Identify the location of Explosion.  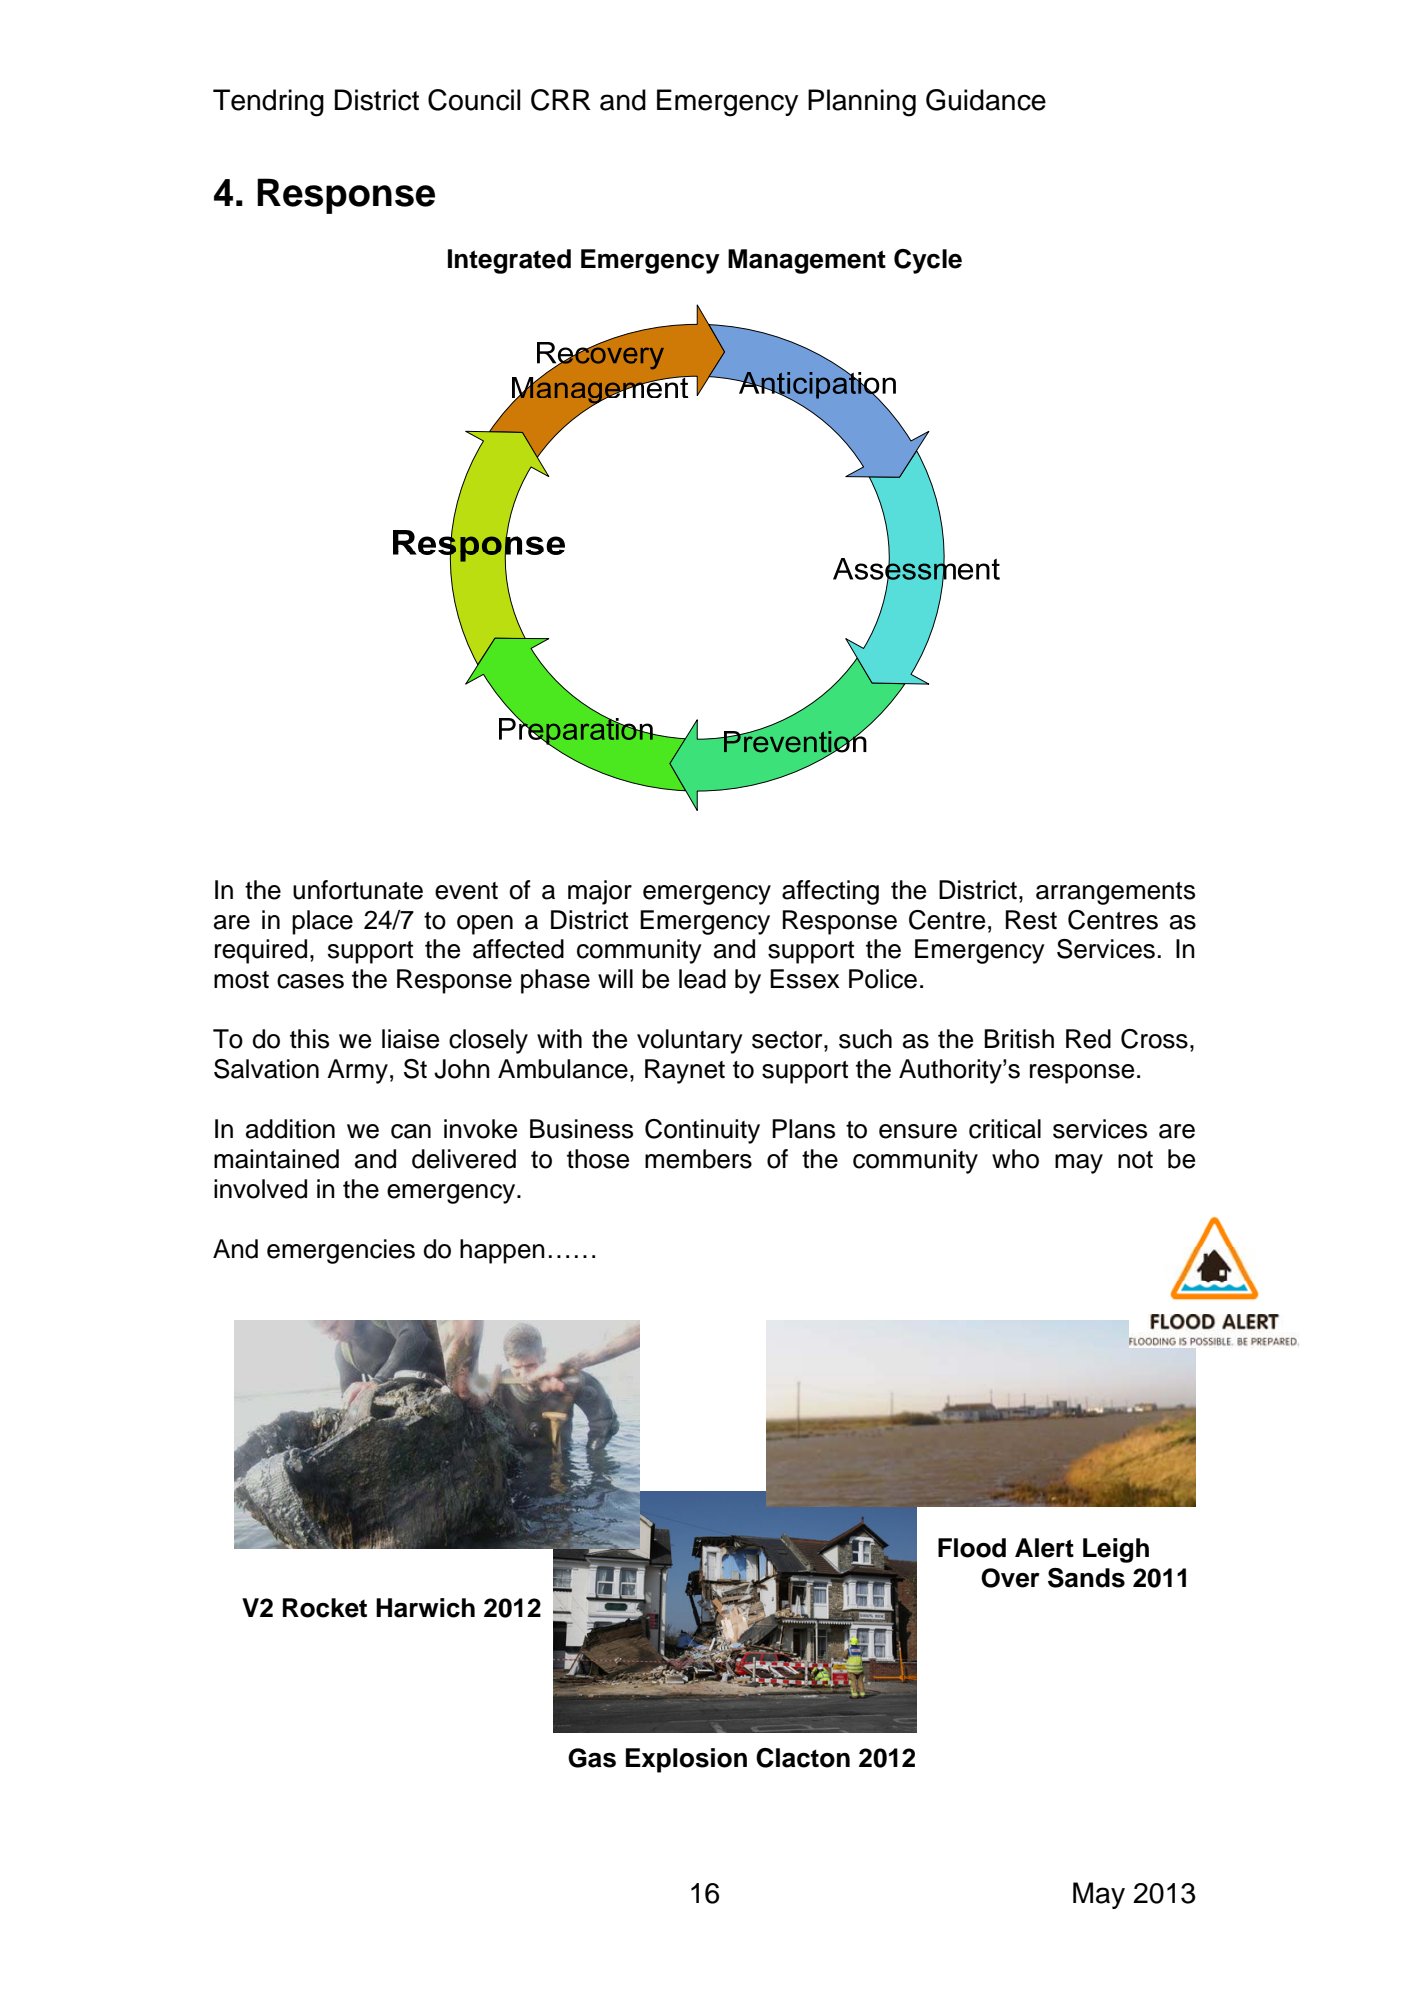
(686, 1760).
